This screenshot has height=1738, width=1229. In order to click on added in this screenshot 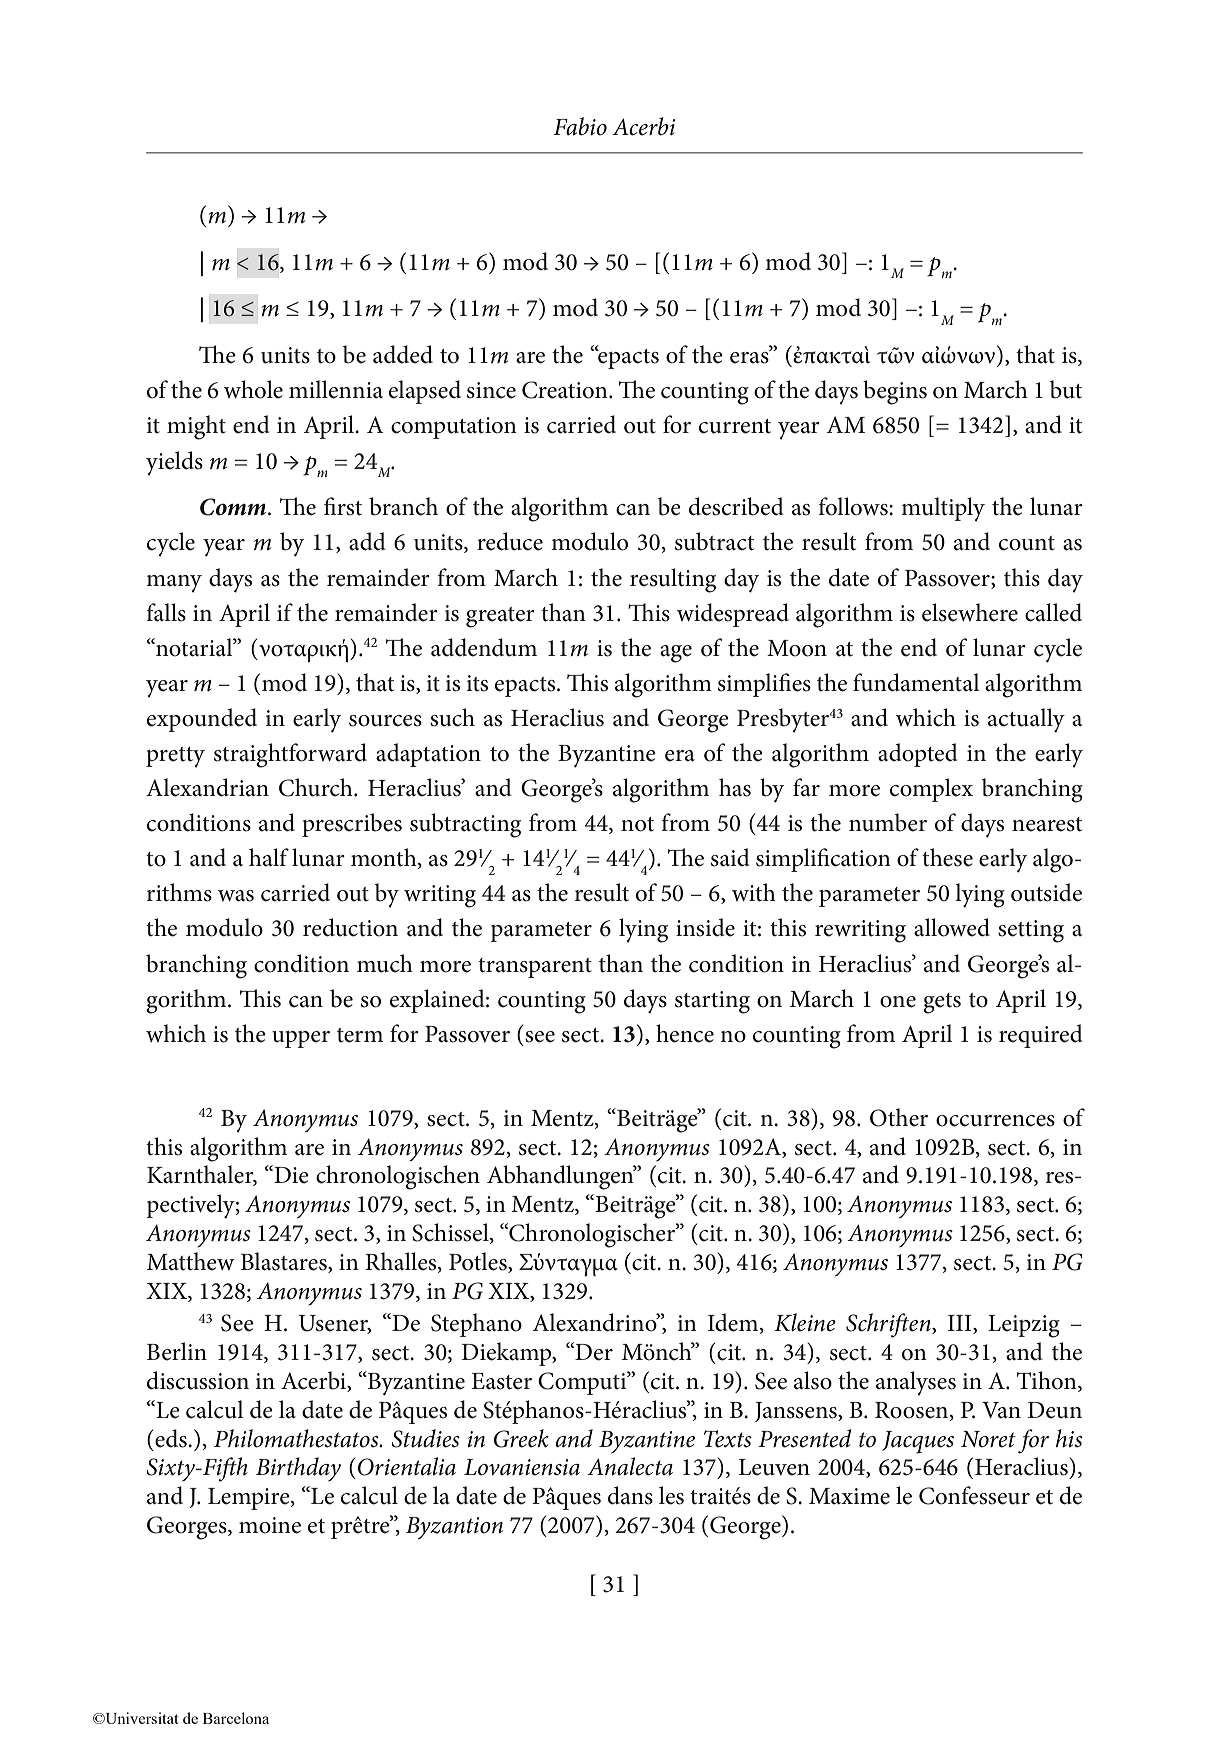, I will do `click(403, 354)`.
